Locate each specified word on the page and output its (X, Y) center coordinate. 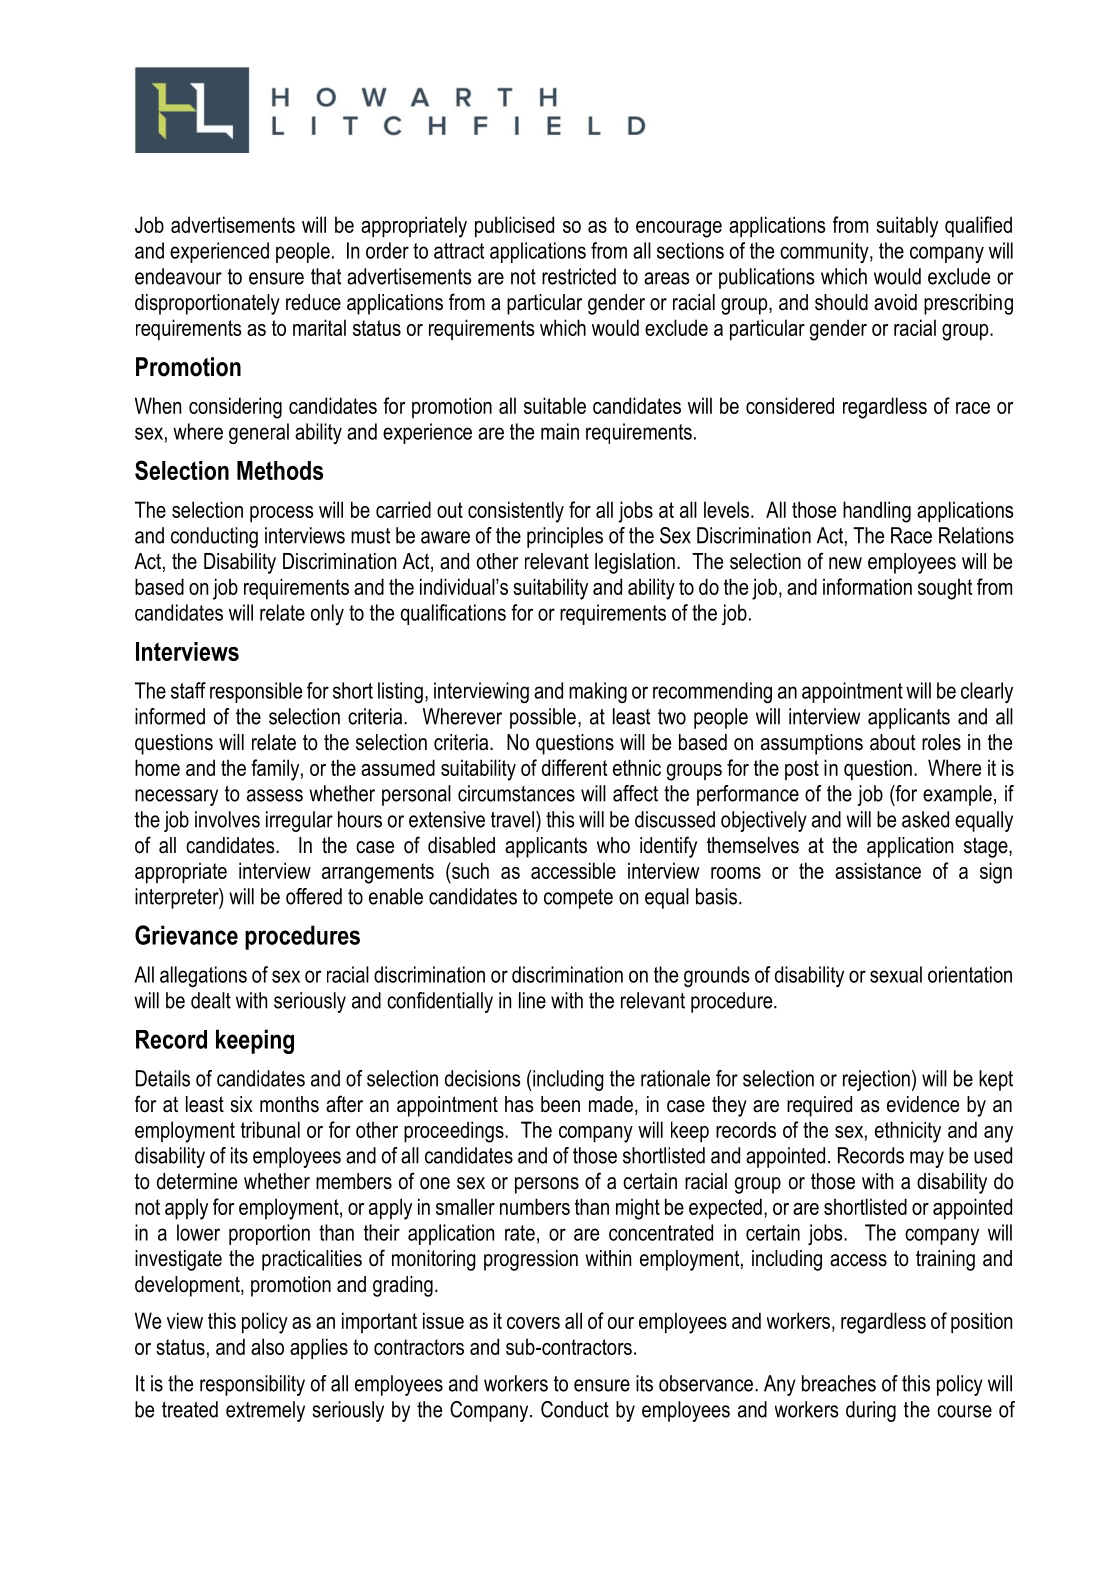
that (326, 276)
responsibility (252, 1385)
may (927, 1159)
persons (547, 1185)
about (892, 742)
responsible (256, 692)
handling (877, 512)
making (598, 692)
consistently (516, 512)
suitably (907, 227)
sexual (896, 974)
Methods (280, 470)
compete (578, 899)
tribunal (270, 1129)
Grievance (186, 935)
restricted (579, 276)
